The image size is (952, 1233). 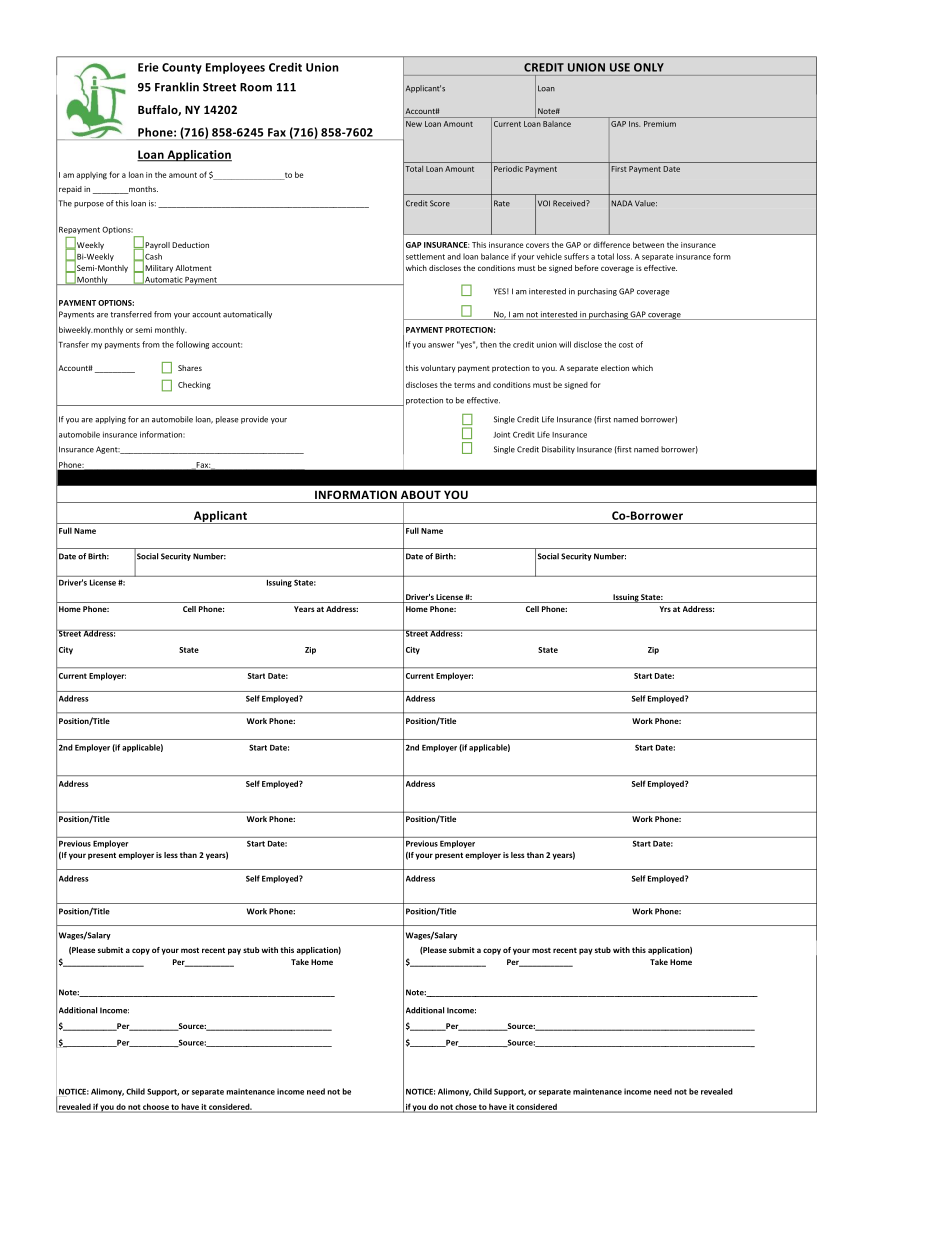 I want to click on will, so click(x=565, y=344).
